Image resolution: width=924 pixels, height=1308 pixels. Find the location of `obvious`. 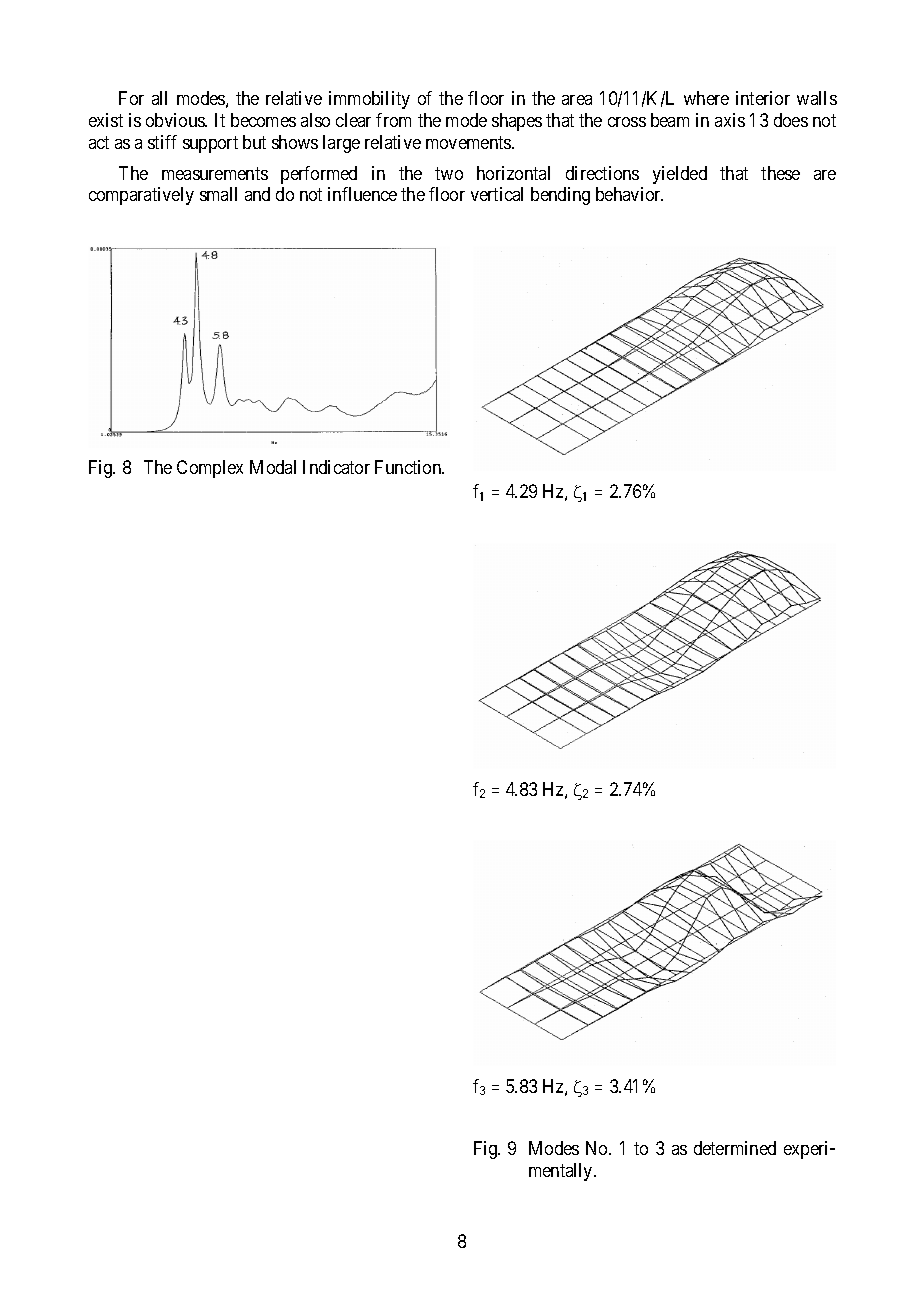

obvious is located at coordinates (176, 120).
